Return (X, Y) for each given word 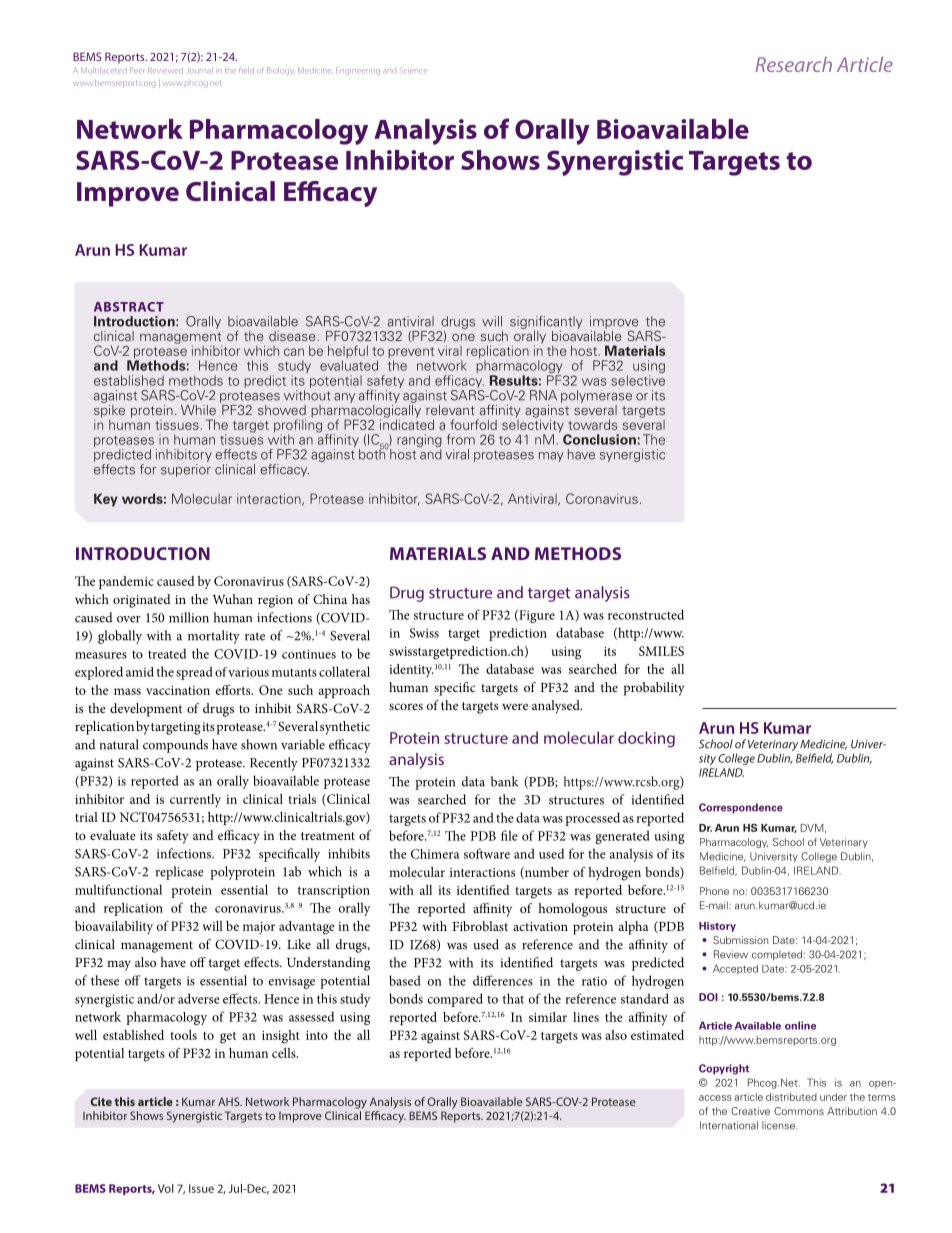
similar (548, 1017)
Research (793, 64)
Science (413, 71)
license (779, 1125)
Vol (166, 1188)
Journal (200, 70)
